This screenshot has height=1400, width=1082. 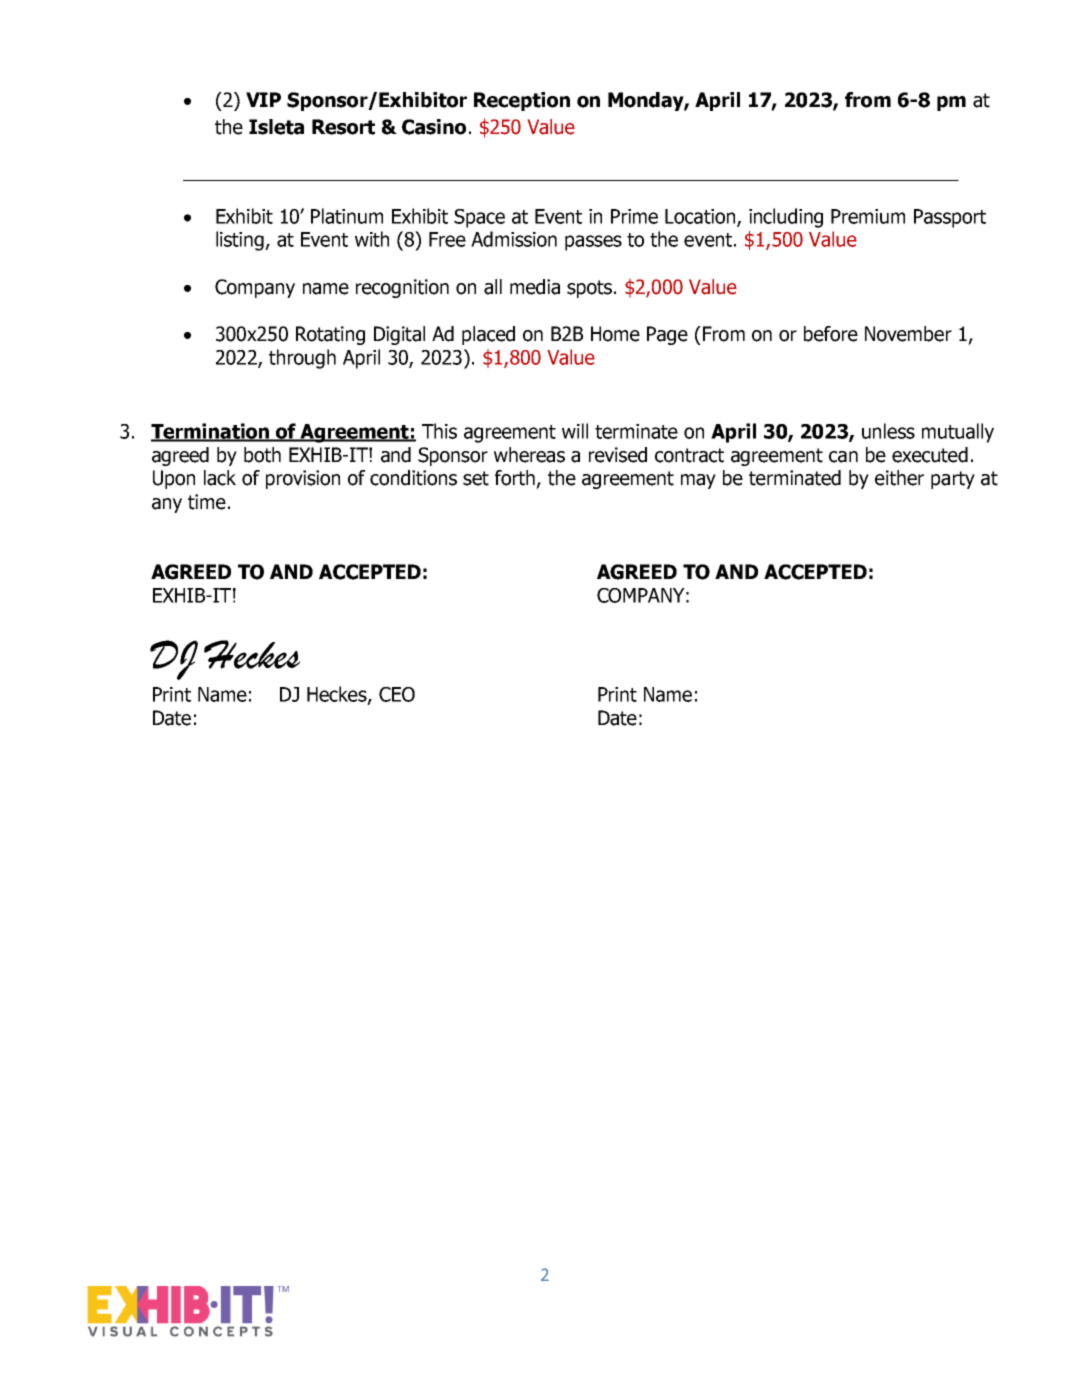 I want to click on VIP, so click(x=263, y=99).
